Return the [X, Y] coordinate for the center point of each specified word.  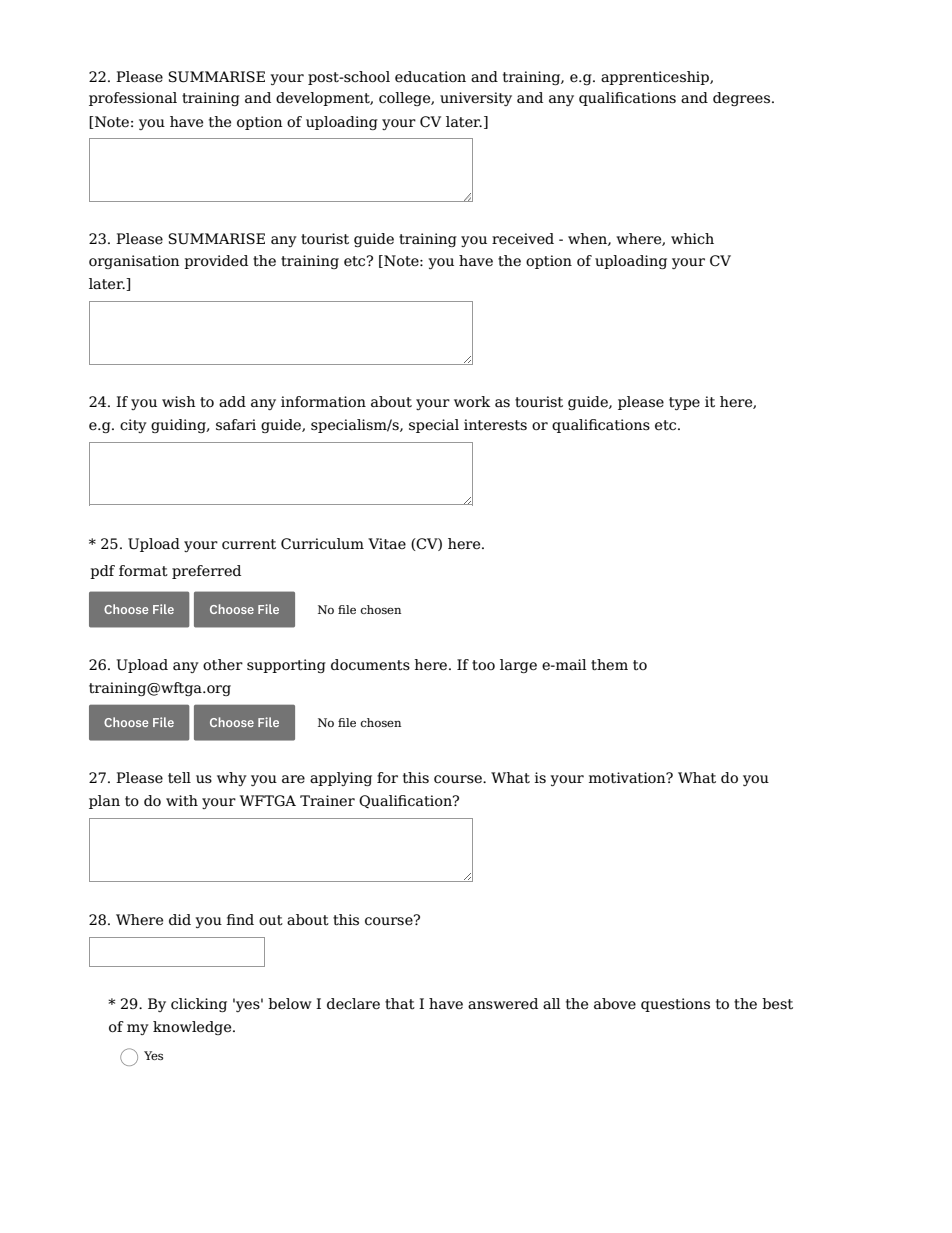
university [476, 99]
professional [133, 99]
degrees [741, 99]
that [400, 1004]
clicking [199, 1005]
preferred [206, 572]
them [609, 665]
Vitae [387, 544]
